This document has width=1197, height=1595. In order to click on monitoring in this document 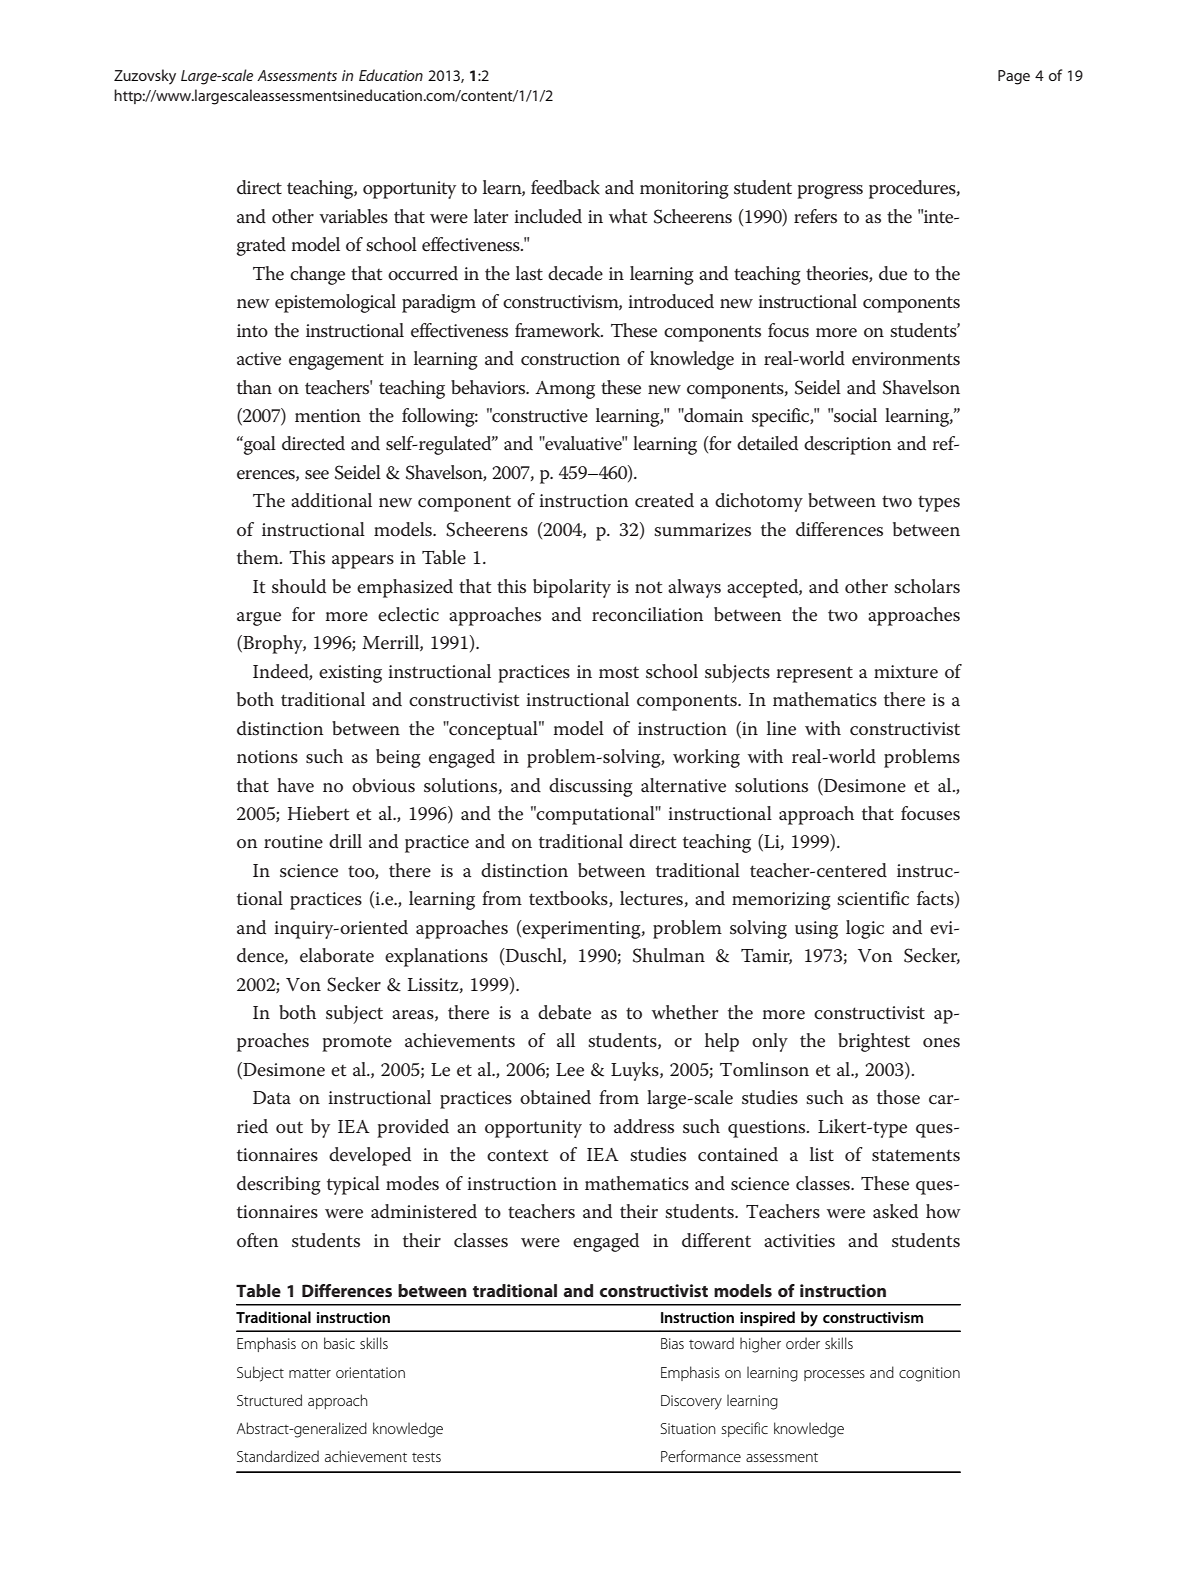, I will do `click(684, 190)`.
